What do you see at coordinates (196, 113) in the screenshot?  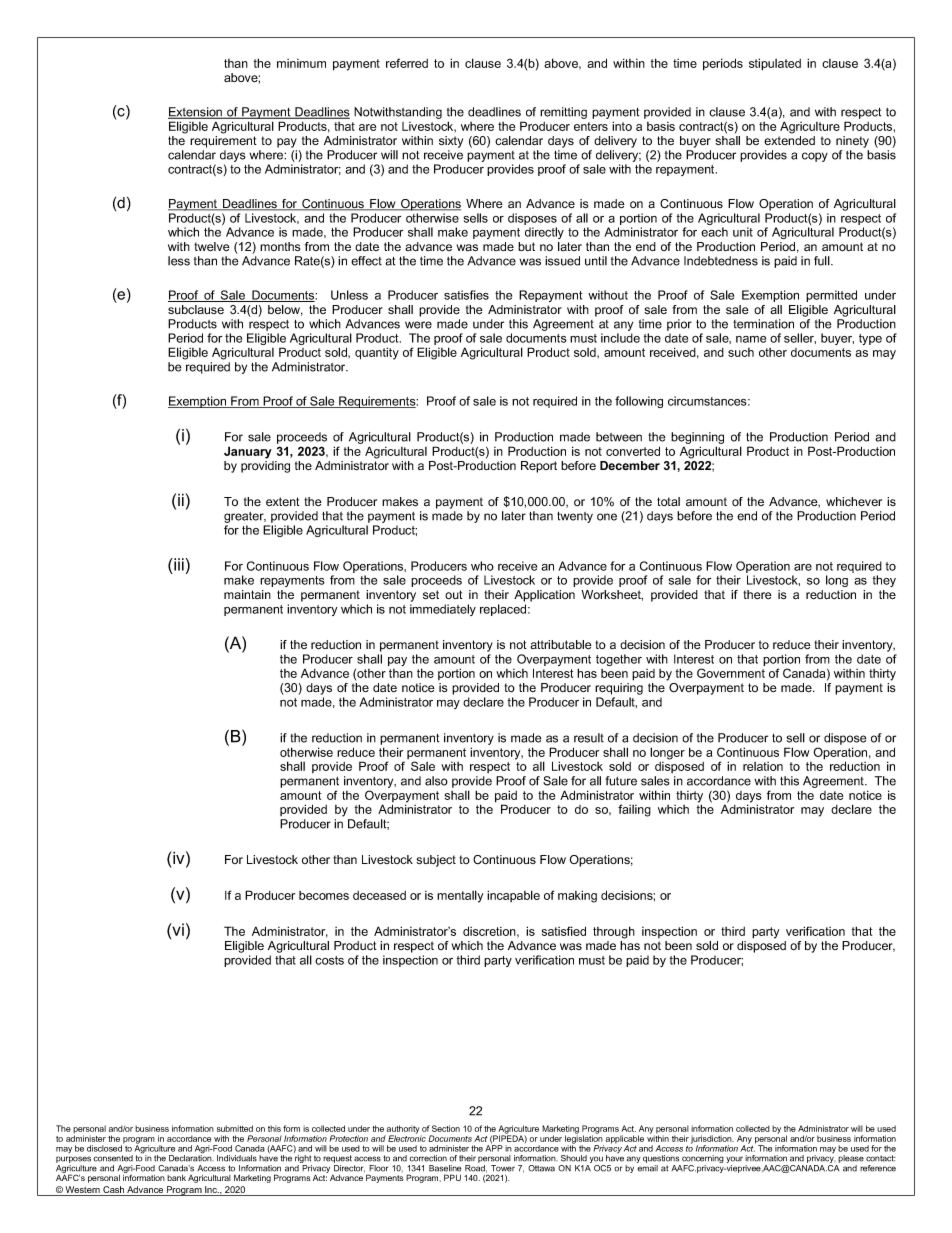 I see `Extension` at bounding box center [196, 113].
